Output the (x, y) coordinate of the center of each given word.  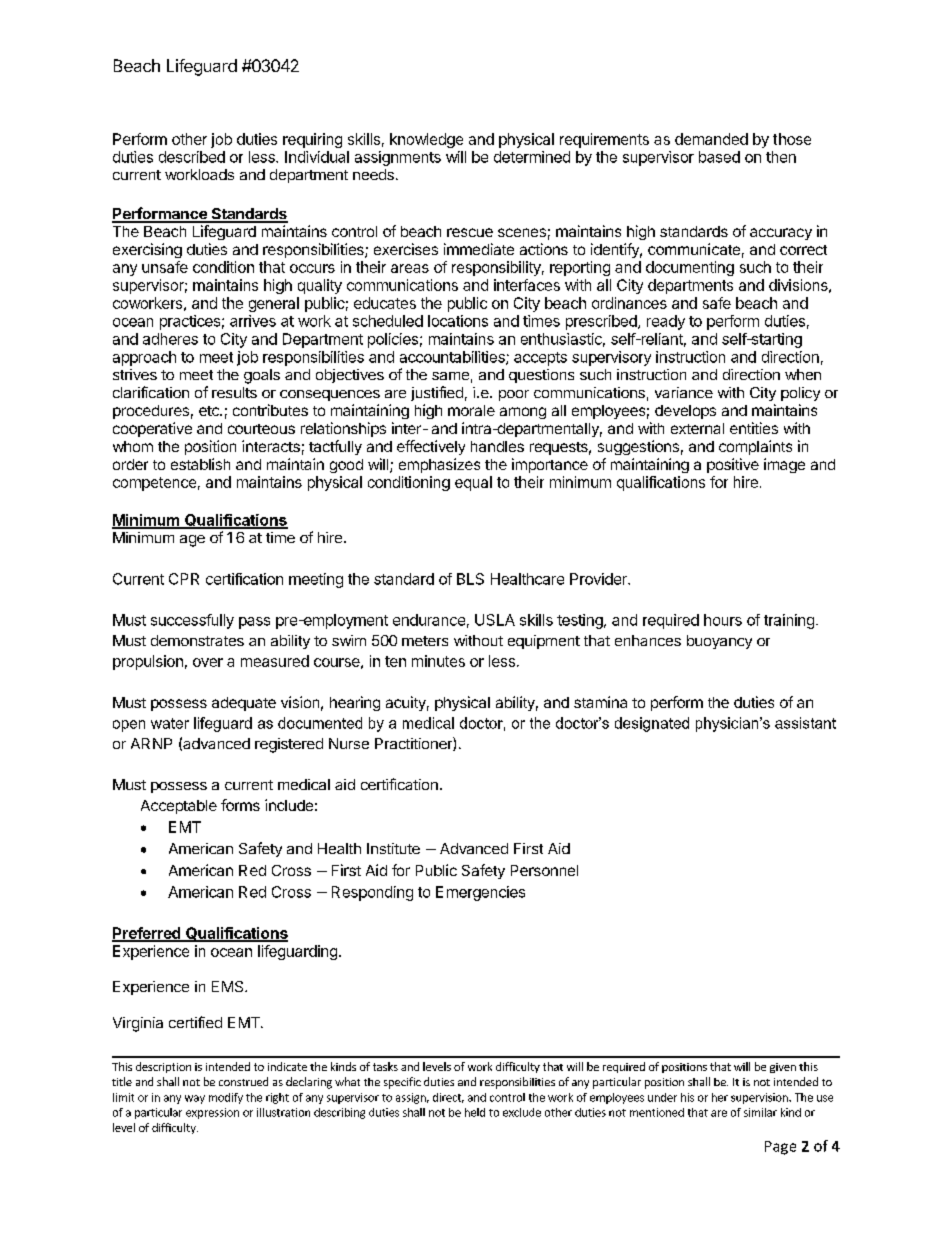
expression (212, 1113)
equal (473, 483)
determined (532, 157)
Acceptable (179, 807)
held (475, 1112)
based (719, 157)
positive (733, 465)
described (192, 157)
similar (760, 1112)
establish (200, 464)
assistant (805, 723)
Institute (393, 848)
